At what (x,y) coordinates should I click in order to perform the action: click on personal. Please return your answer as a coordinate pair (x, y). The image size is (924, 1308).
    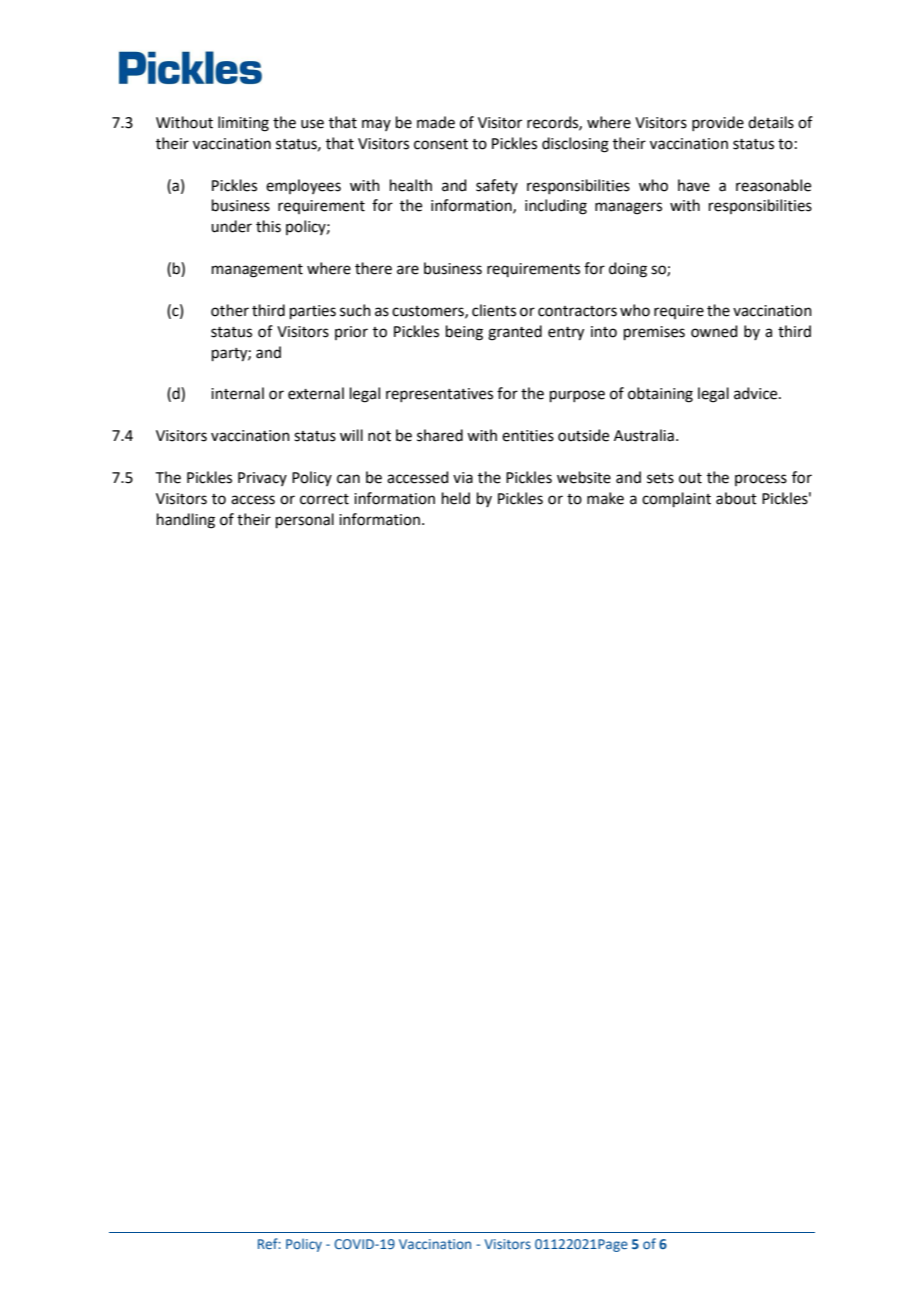
    Looking at the image, I should click on (305, 520).
